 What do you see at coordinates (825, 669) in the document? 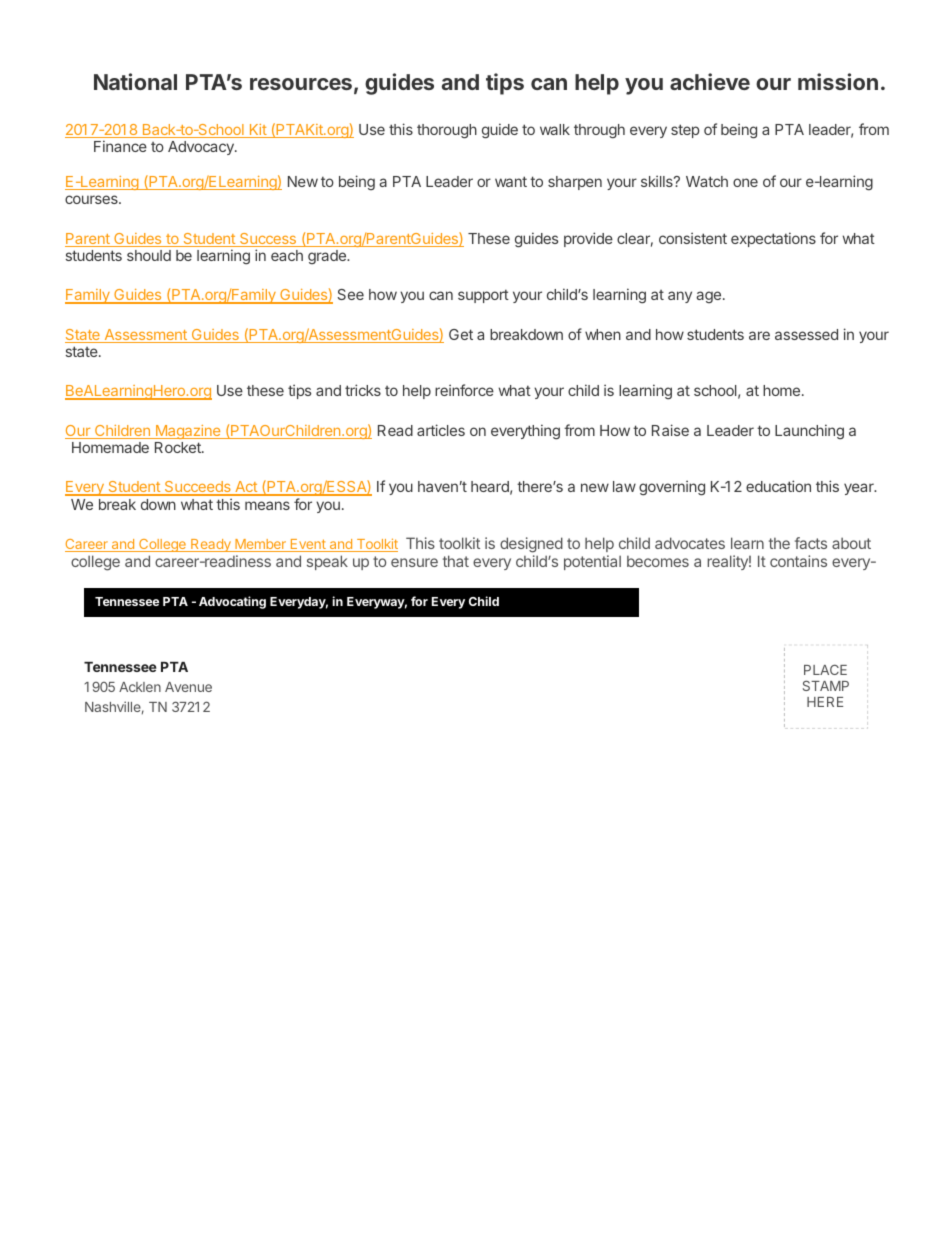
I see `PLACE` at bounding box center [825, 669].
